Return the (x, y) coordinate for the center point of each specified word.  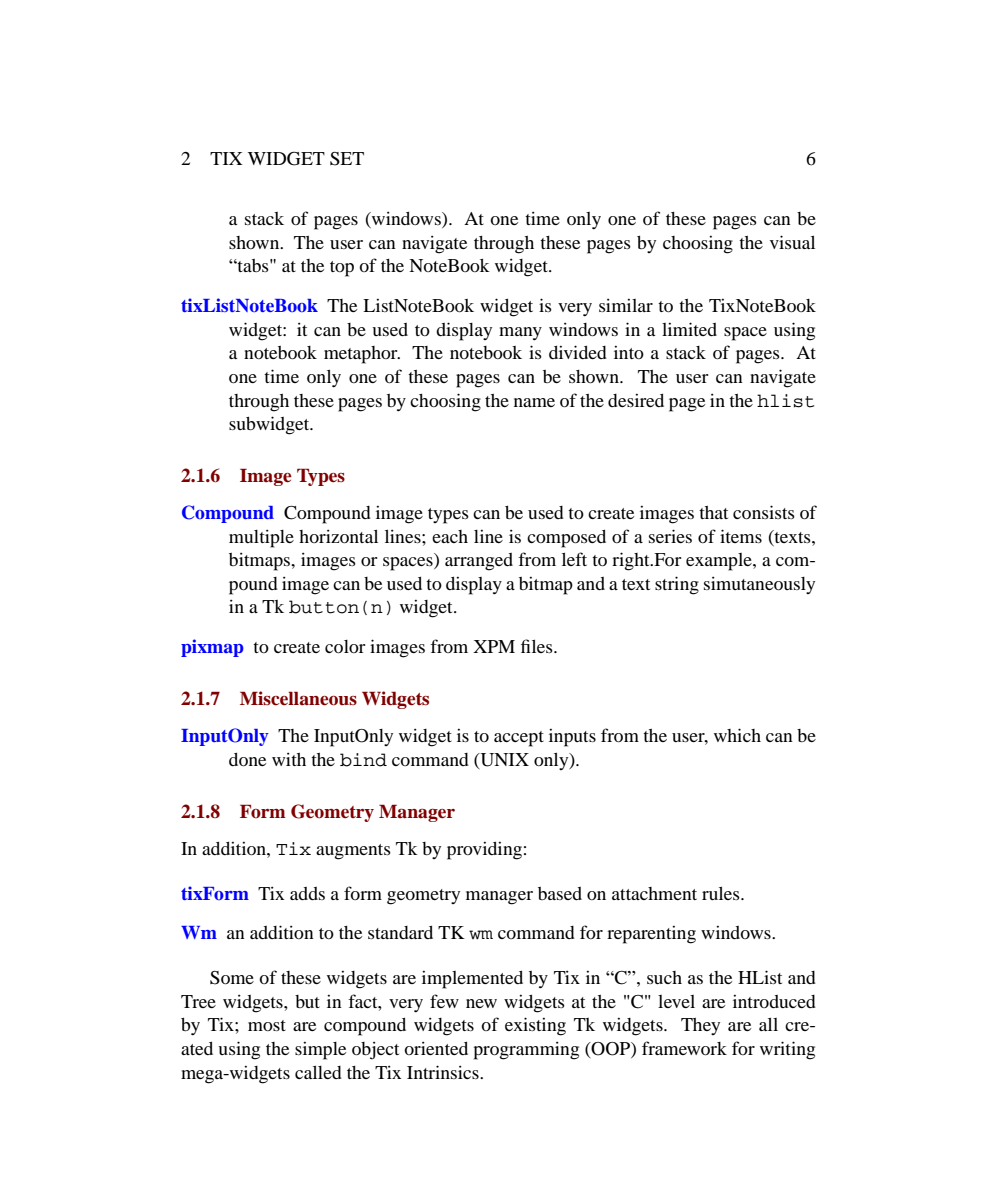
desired (636, 400)
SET (347, 159)
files (538, 646)
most (267, 1025)
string (677, 585)
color (345, 646)
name (534, 402)
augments (353, 852)
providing (484, 850)
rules (722, 893)
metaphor (362, 355)
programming (526, 1050)
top (342, 269)
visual (792, 242)
